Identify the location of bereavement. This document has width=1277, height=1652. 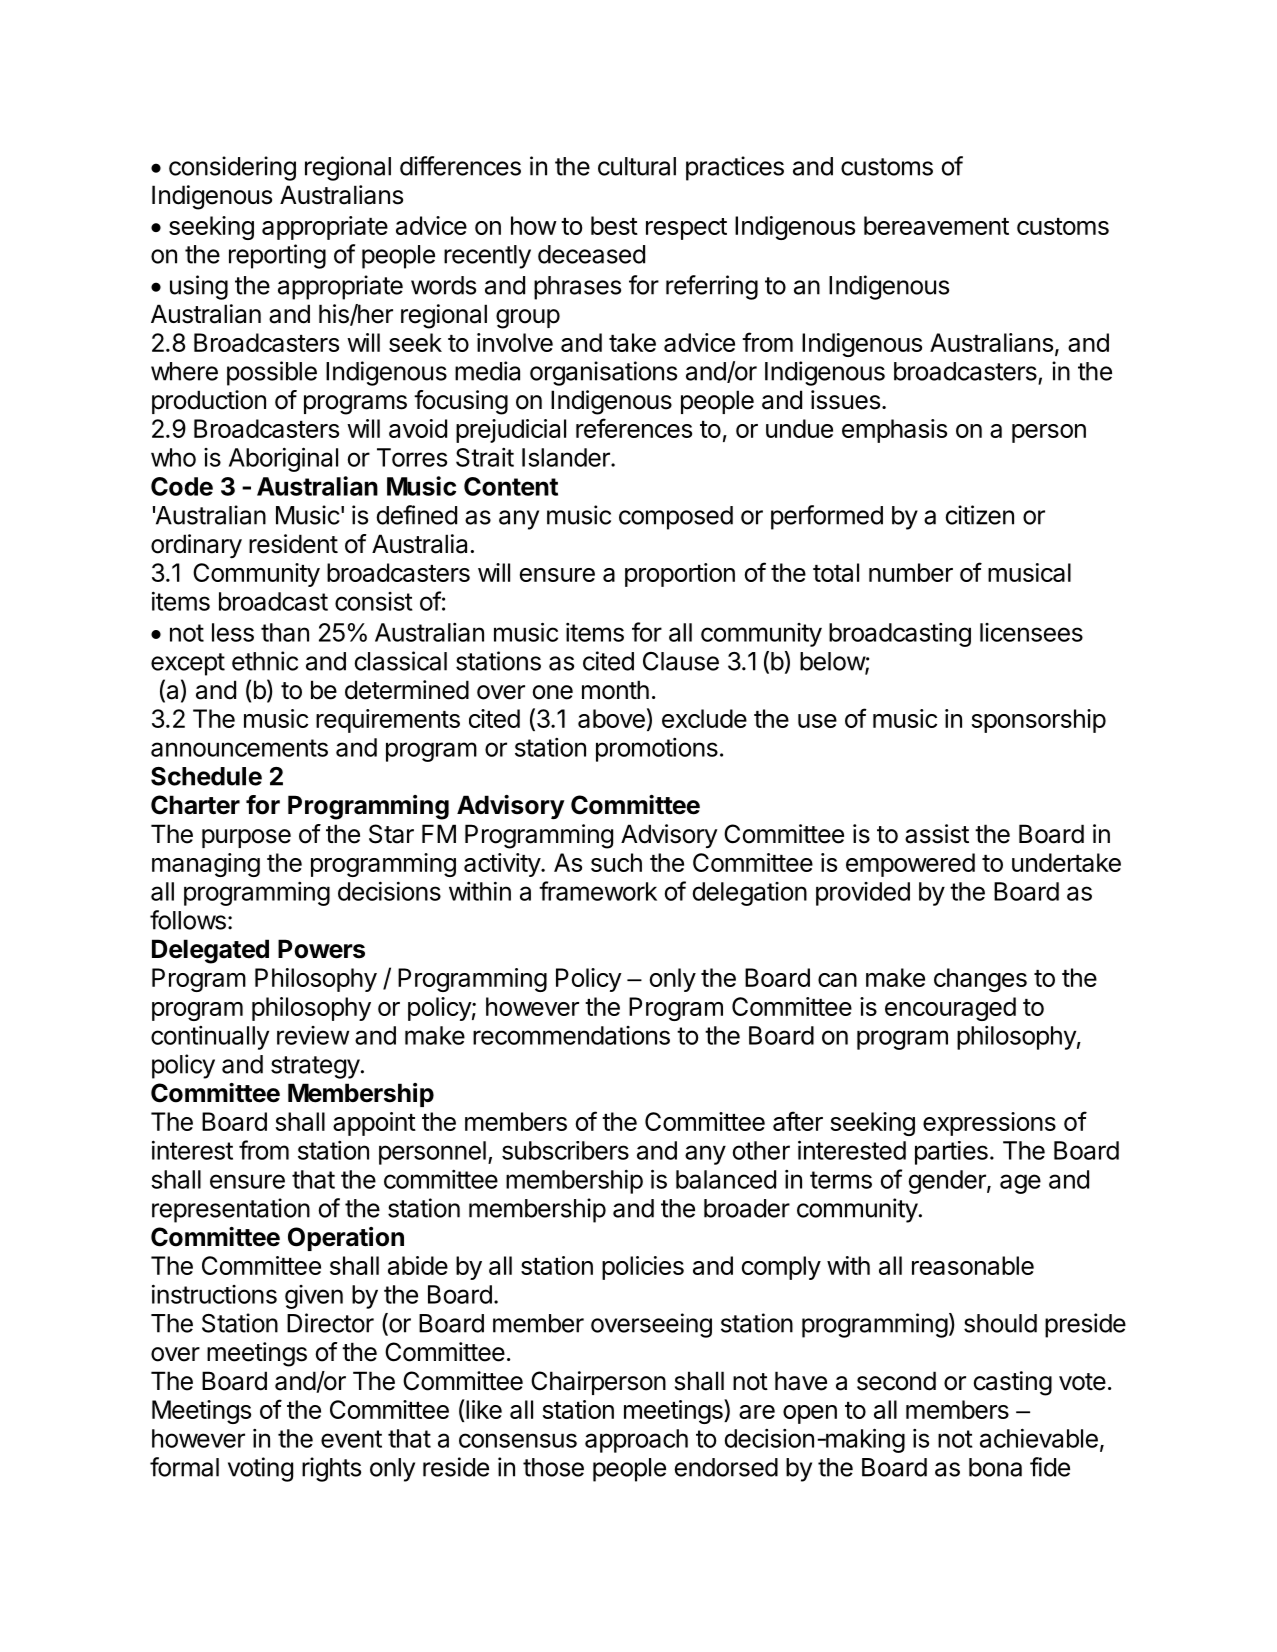
(936, 225).
